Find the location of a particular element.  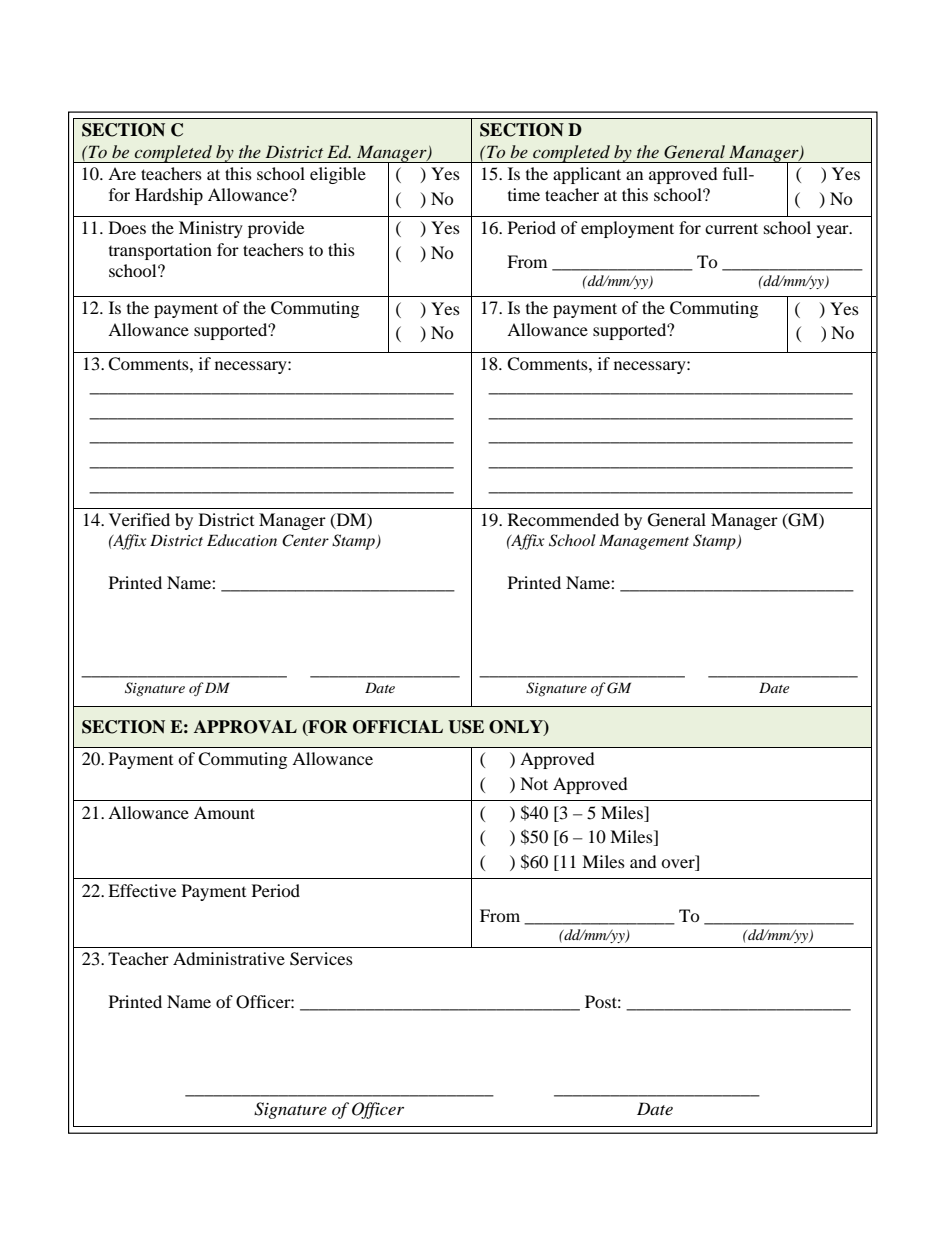

applicant is located at coordinates (587, 175).
